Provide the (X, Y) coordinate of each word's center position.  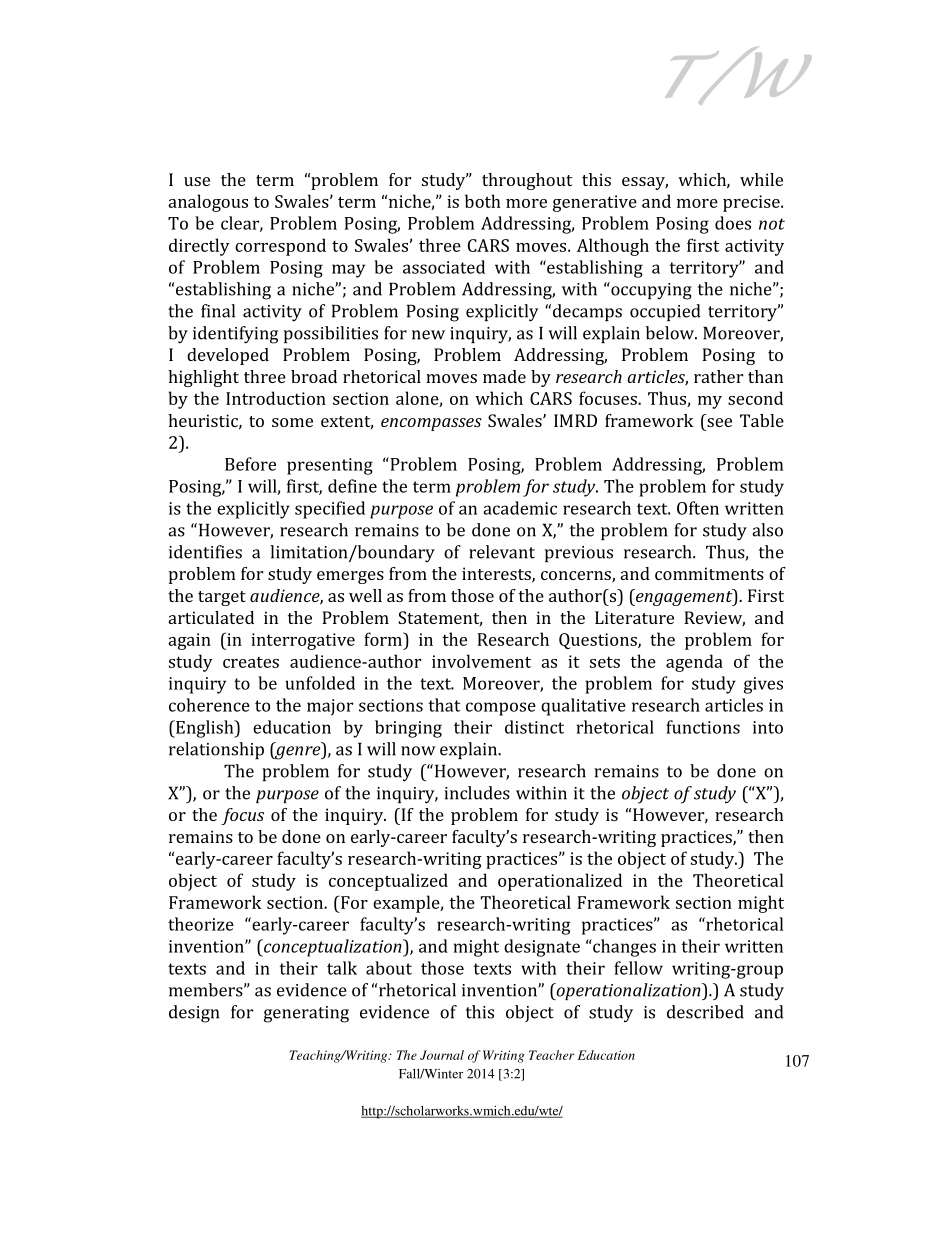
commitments (709, 573)
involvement (481, 661)
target (222, 598)
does (733, 223)
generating (306, 1014)
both (483, 201)
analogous (208, 203)
